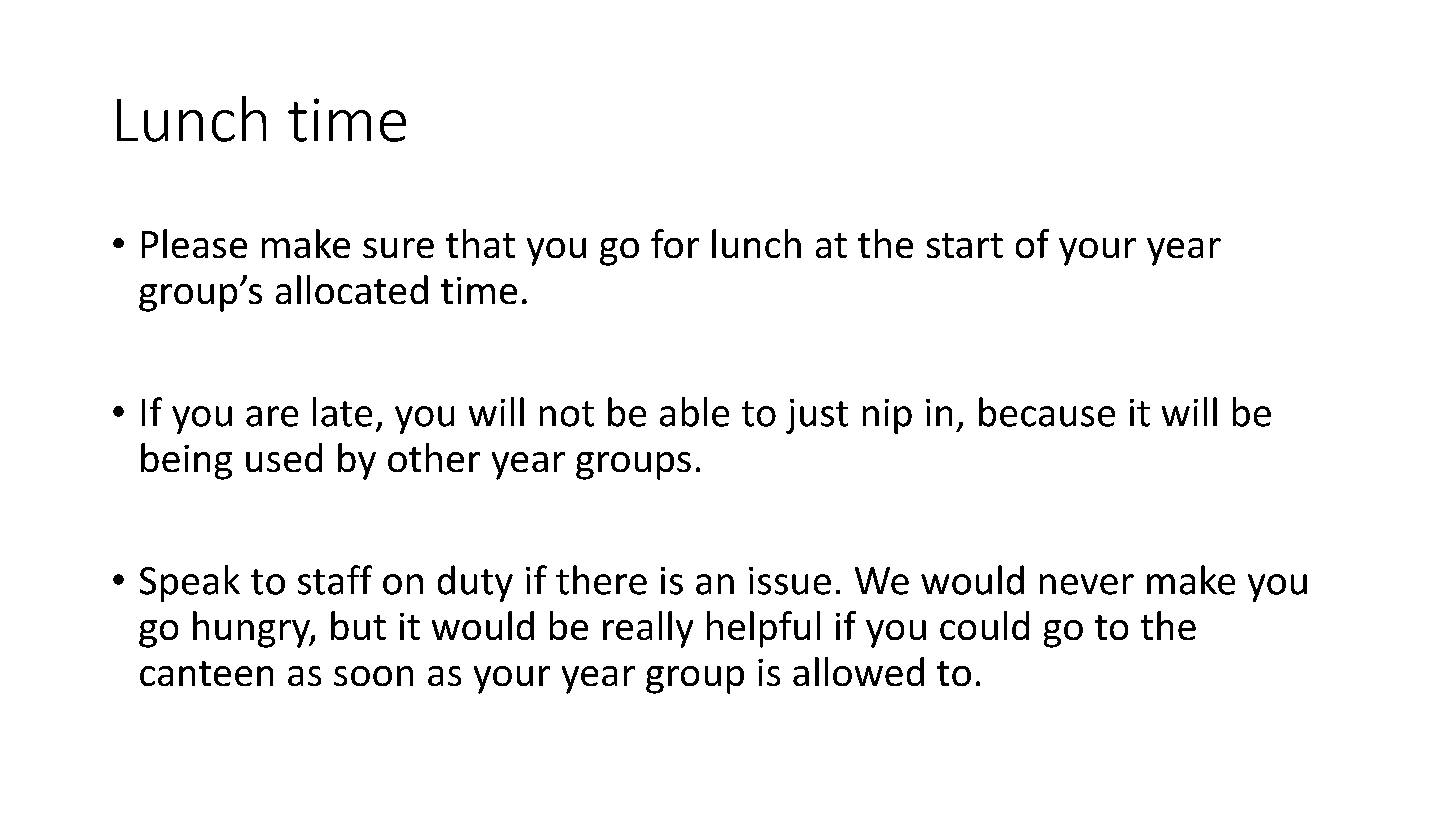 The height and width of the screenshot is (819, 1456). What do you see at coordinates (342, 412) in the screenshot?
I see `late` at bounding box center [342, 412].
